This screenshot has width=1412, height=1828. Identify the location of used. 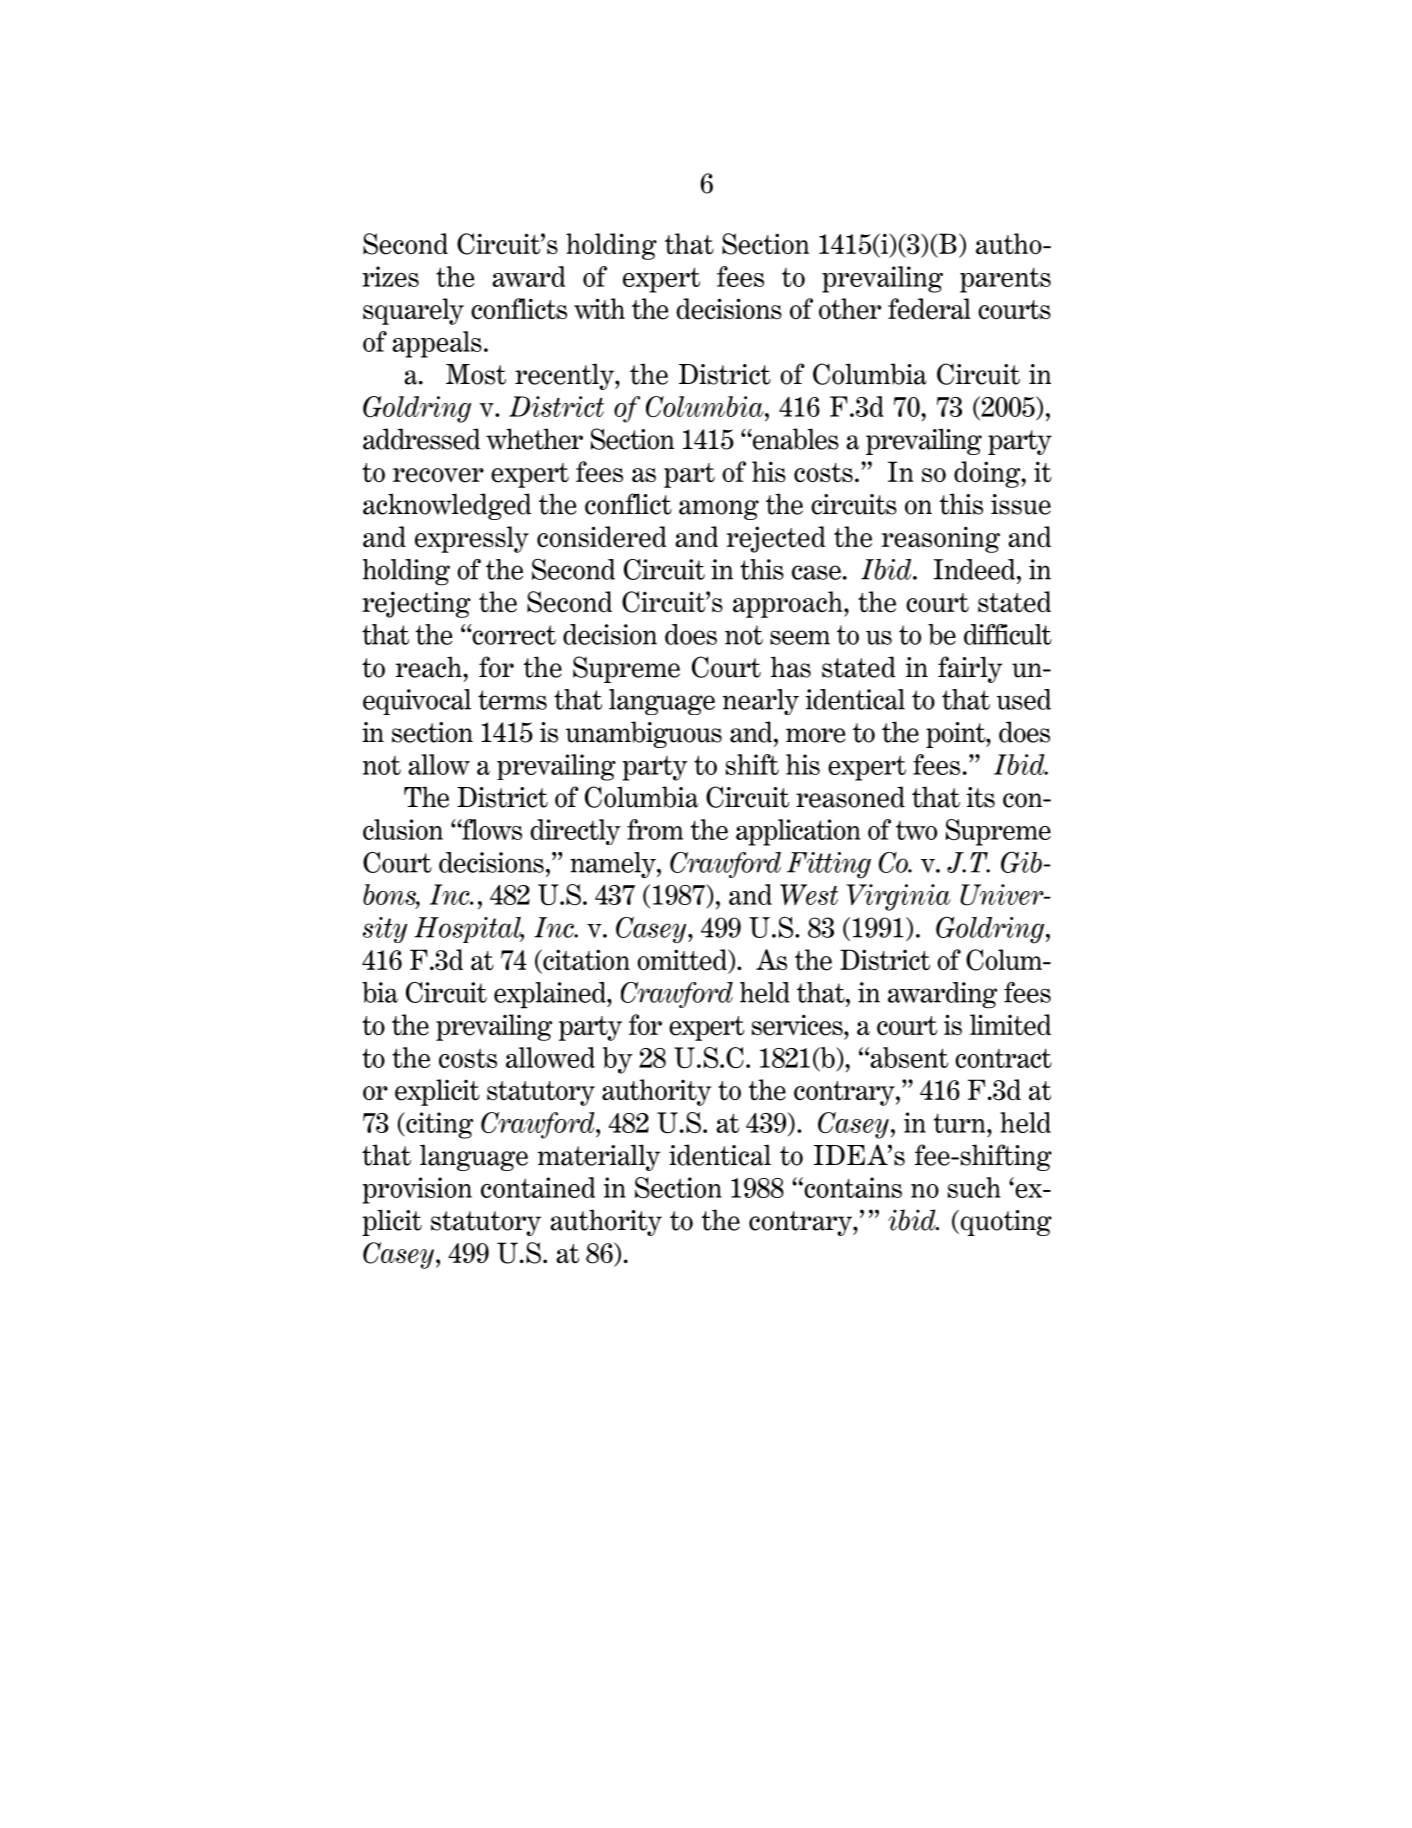
(1024, 699).
